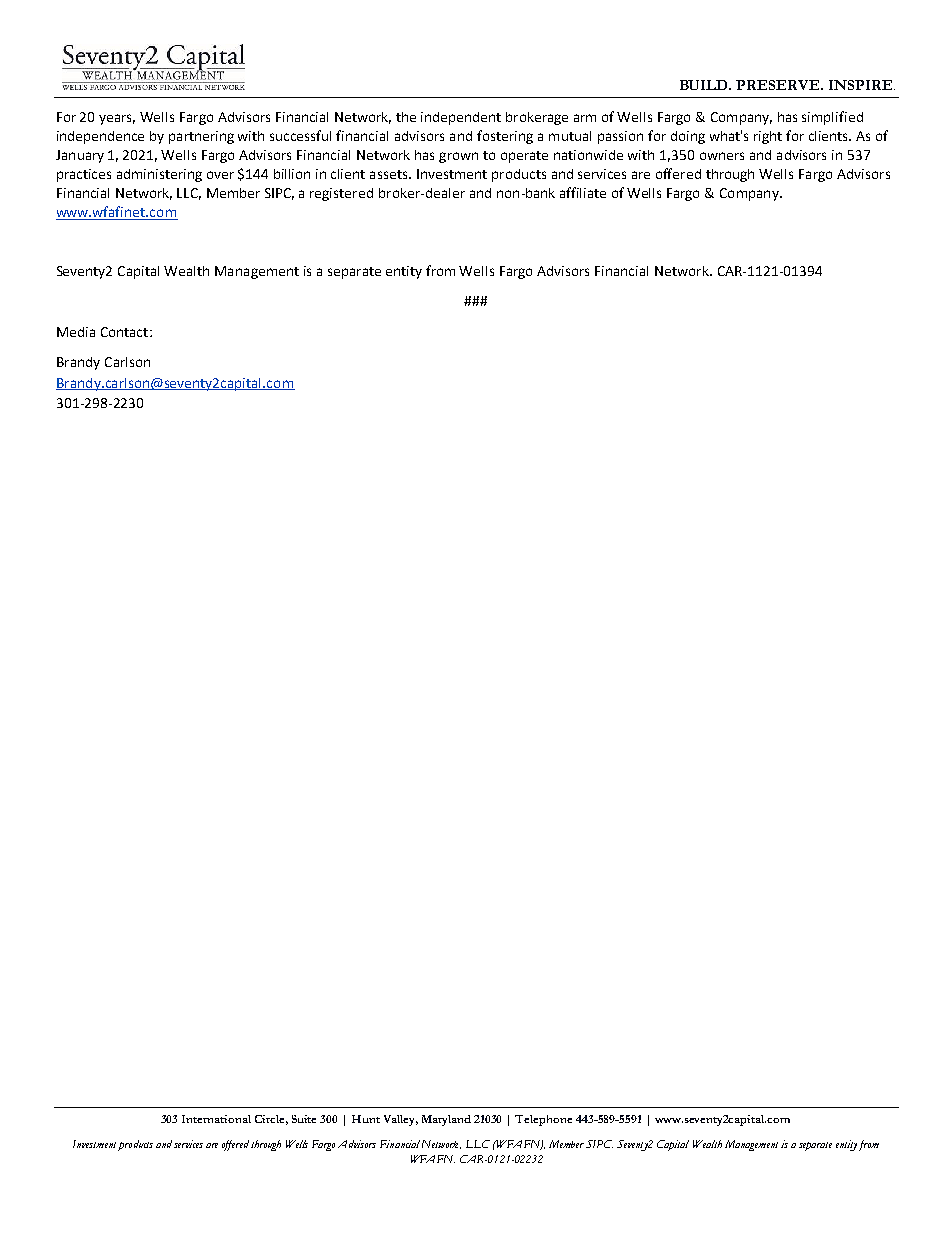 The image size is (952, 1233). Describe the element at coordinates (216, 1119) in the screenshot. I see `International` at that location.
